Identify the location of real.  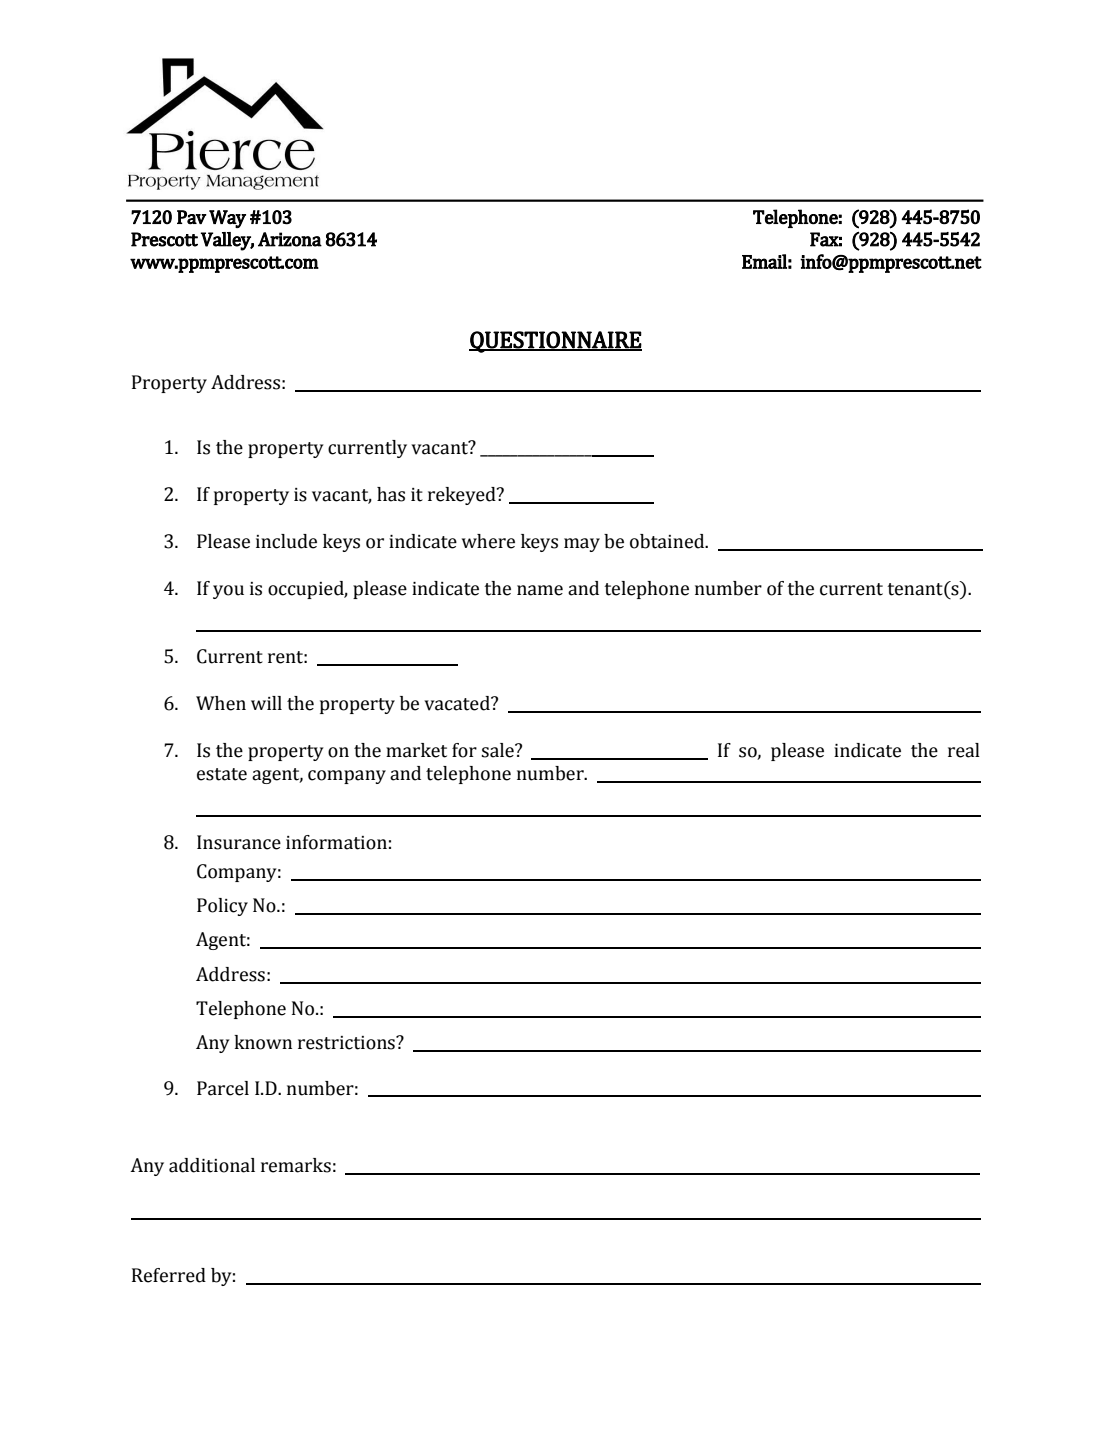
(964, 750).
